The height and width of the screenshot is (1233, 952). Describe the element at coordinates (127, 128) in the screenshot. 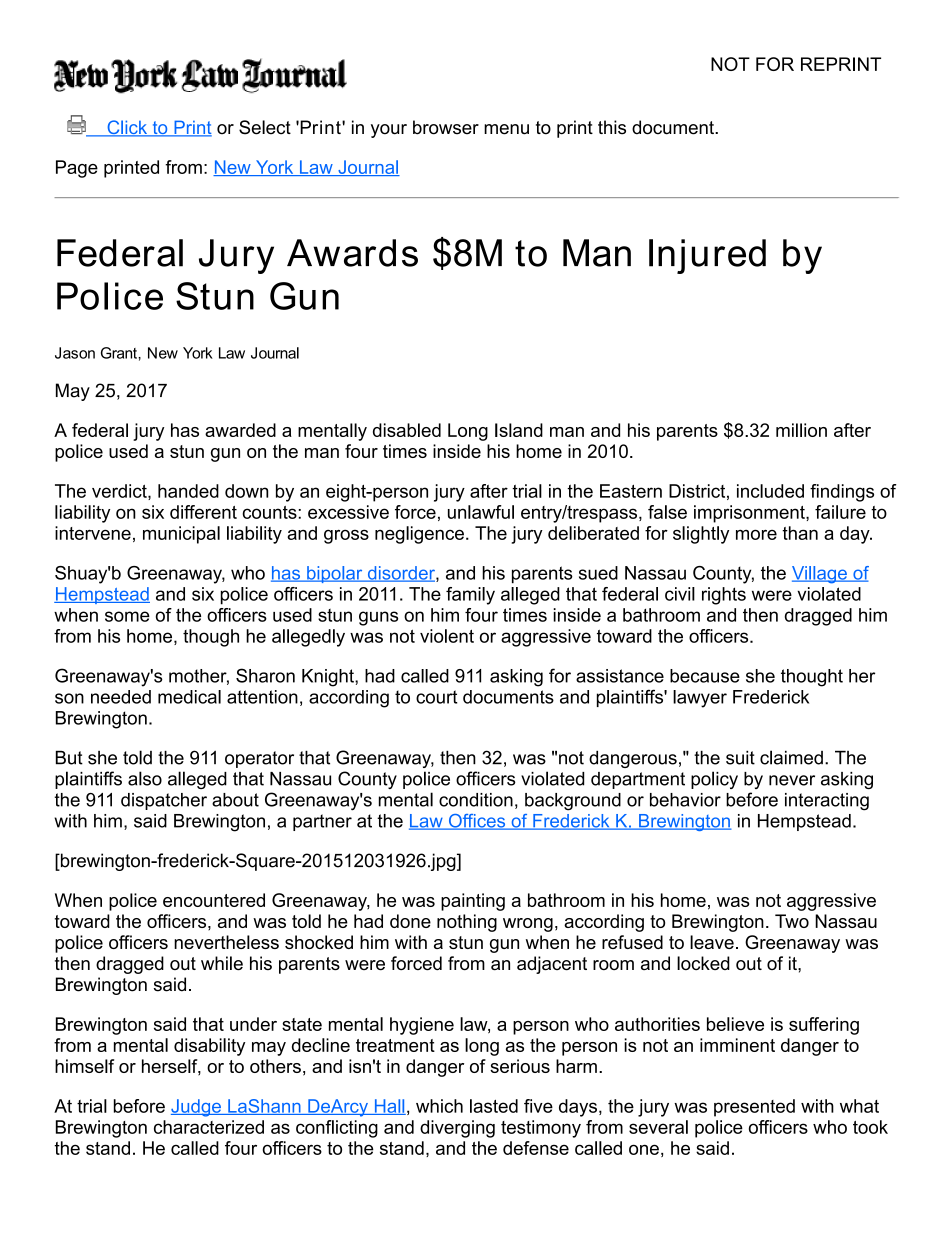

I see `Click` at that location.
